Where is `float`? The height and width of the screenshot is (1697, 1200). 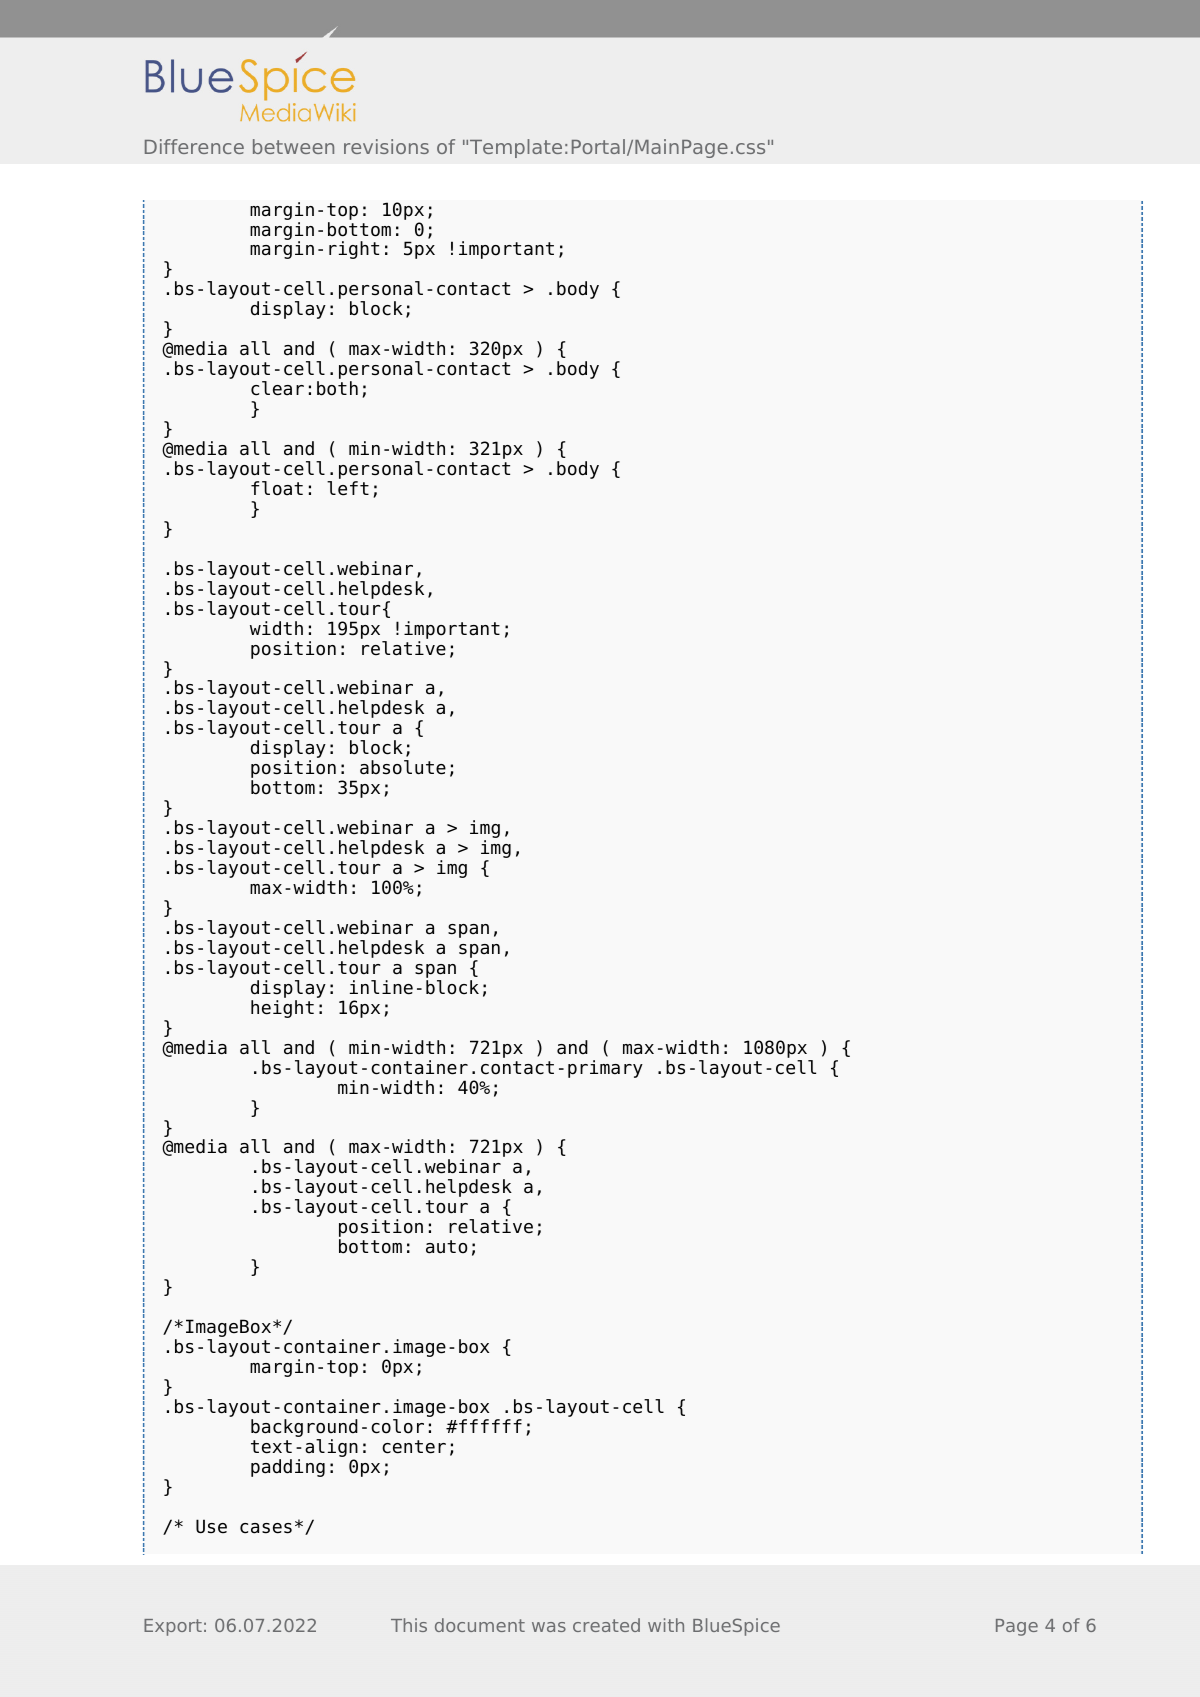
float is located at coordinates (277, 488).
